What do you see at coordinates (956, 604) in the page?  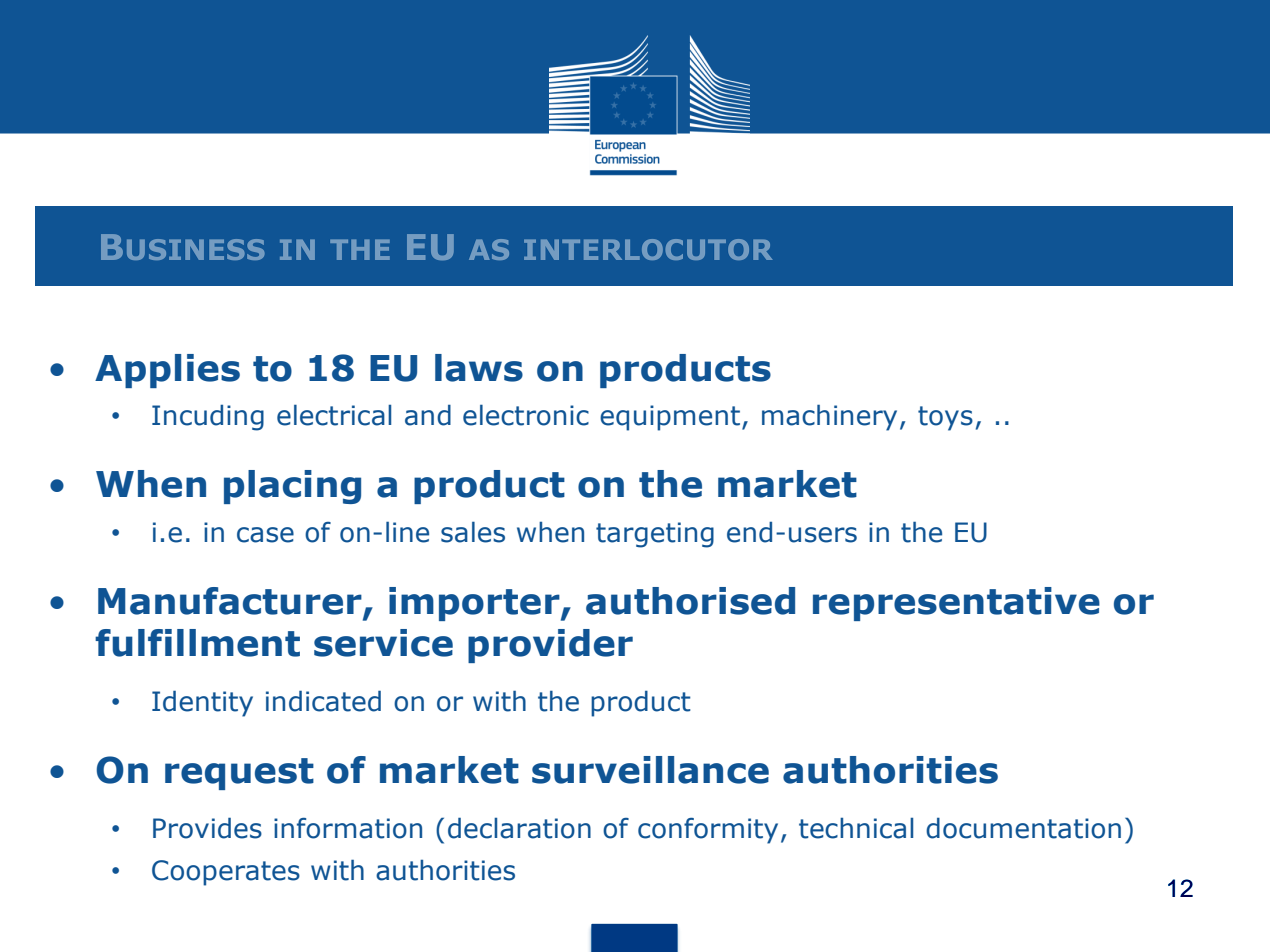 I see `representative` at bounding box center [956, 604].
